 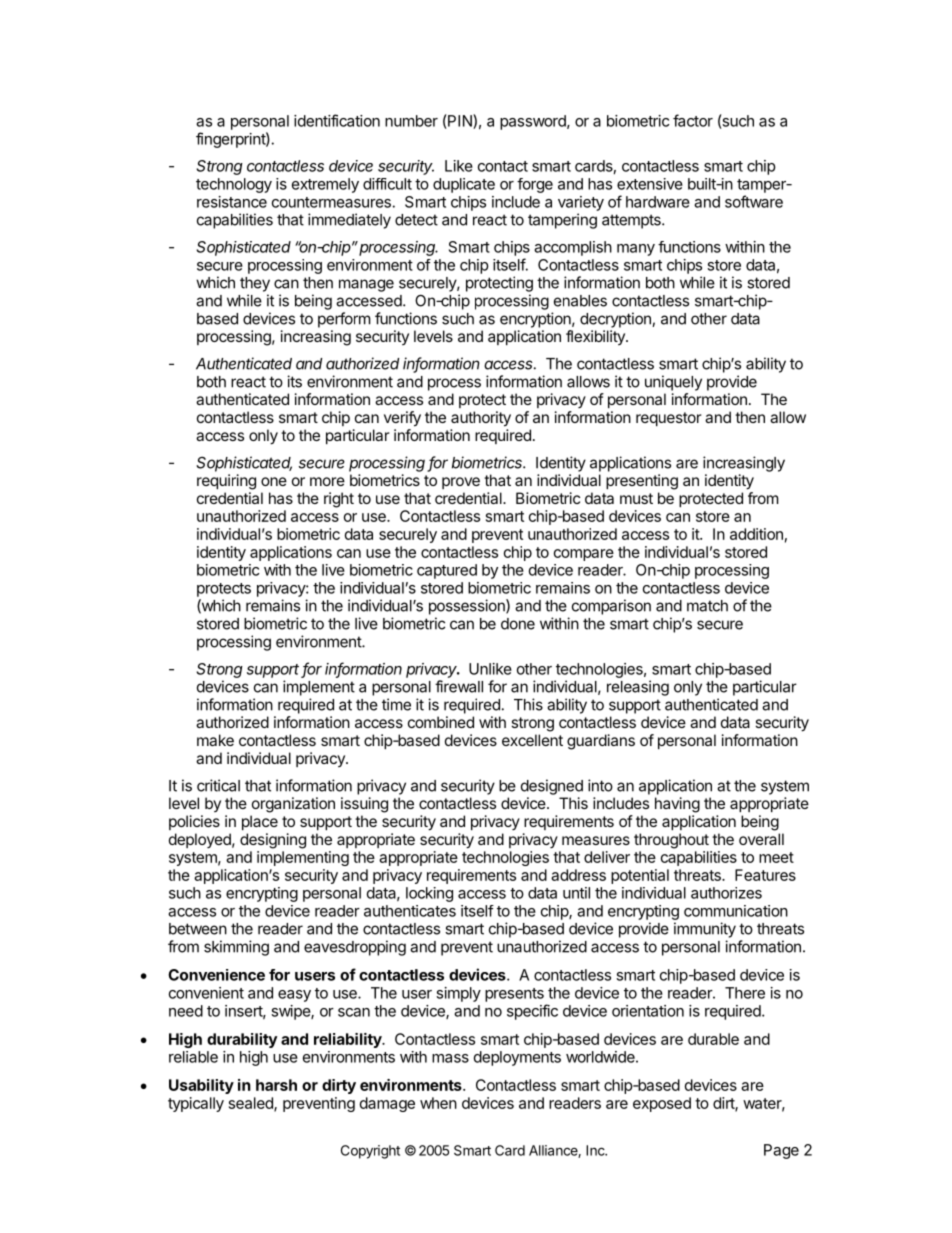 What do you see at coordinates (707, 606) in the image?
I see `match` at bounding box center [707, 606].
